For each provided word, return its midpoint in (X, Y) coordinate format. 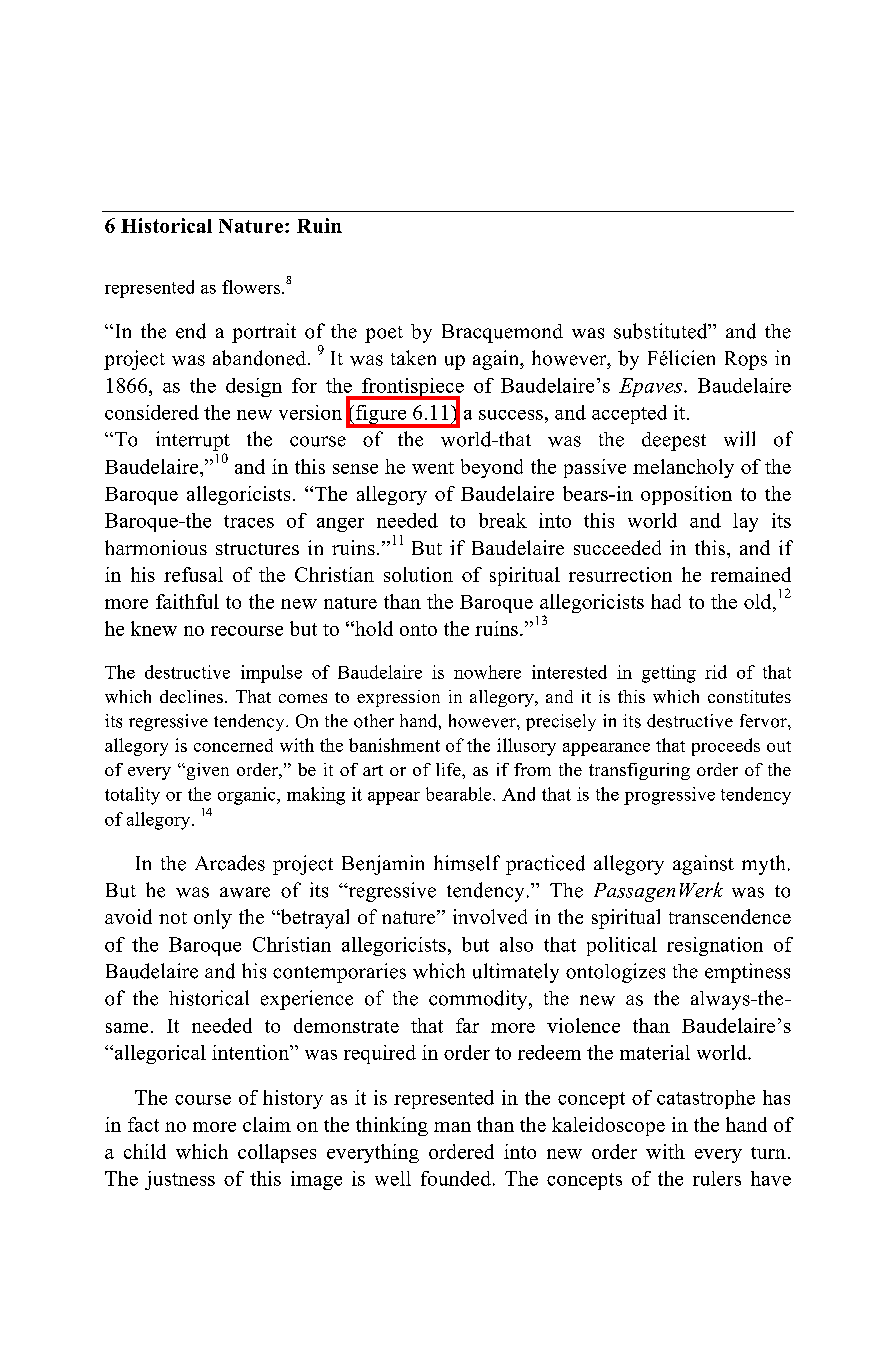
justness (180, 1180)
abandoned (261, 358)
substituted (662, 331)
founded (456, 1178)
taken (413, 358)
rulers (717, 1178)
